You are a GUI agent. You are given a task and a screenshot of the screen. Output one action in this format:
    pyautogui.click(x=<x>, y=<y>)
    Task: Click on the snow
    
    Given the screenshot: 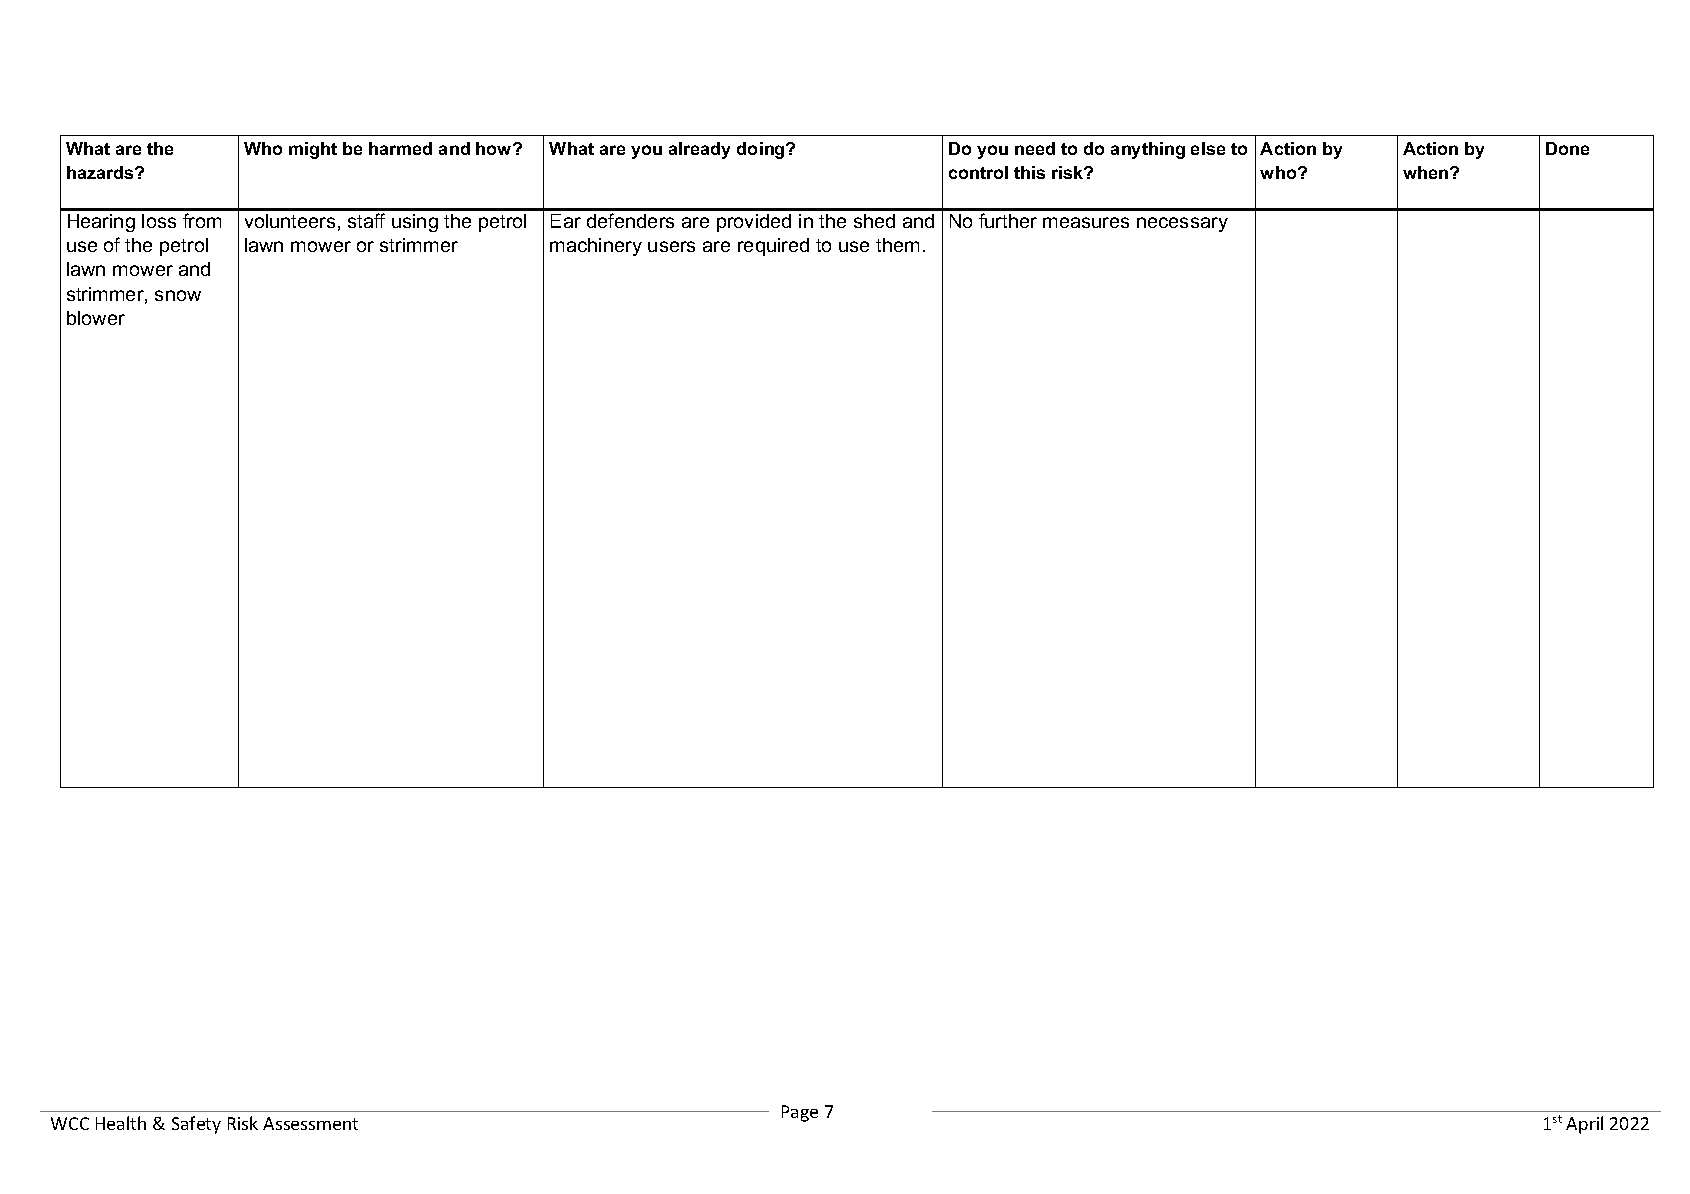 What is the action you would take?
    pyautogui.click(x=178, y=295)
